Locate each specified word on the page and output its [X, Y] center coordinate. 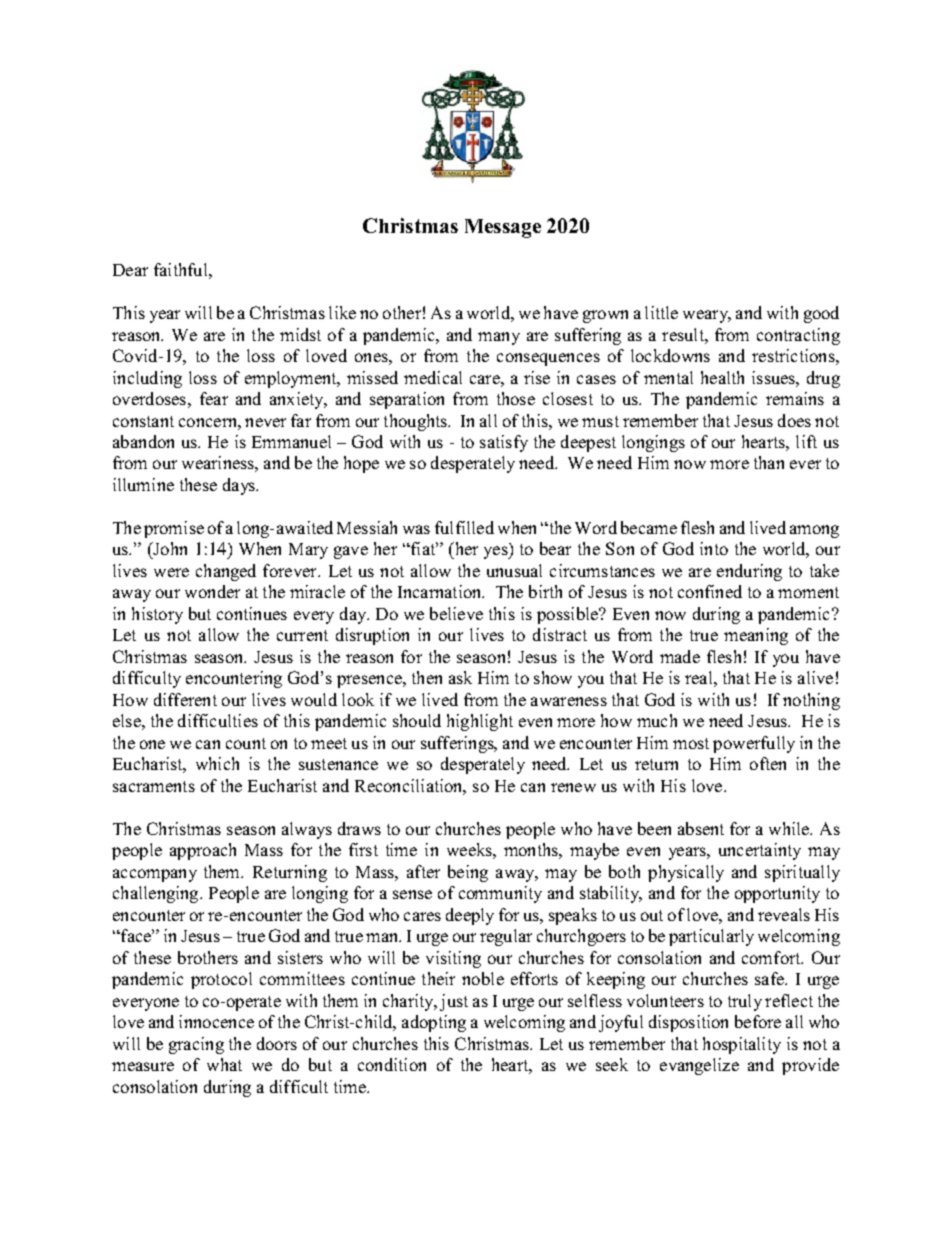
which [217, 763]
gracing [196, 1045]
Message [503, 228]
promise [174, 529]
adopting [434, 1023]
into [714, 548]
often [768, 763]
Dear [130, 270]
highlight [480, 722]
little [661, 312]
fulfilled [464, 527]
